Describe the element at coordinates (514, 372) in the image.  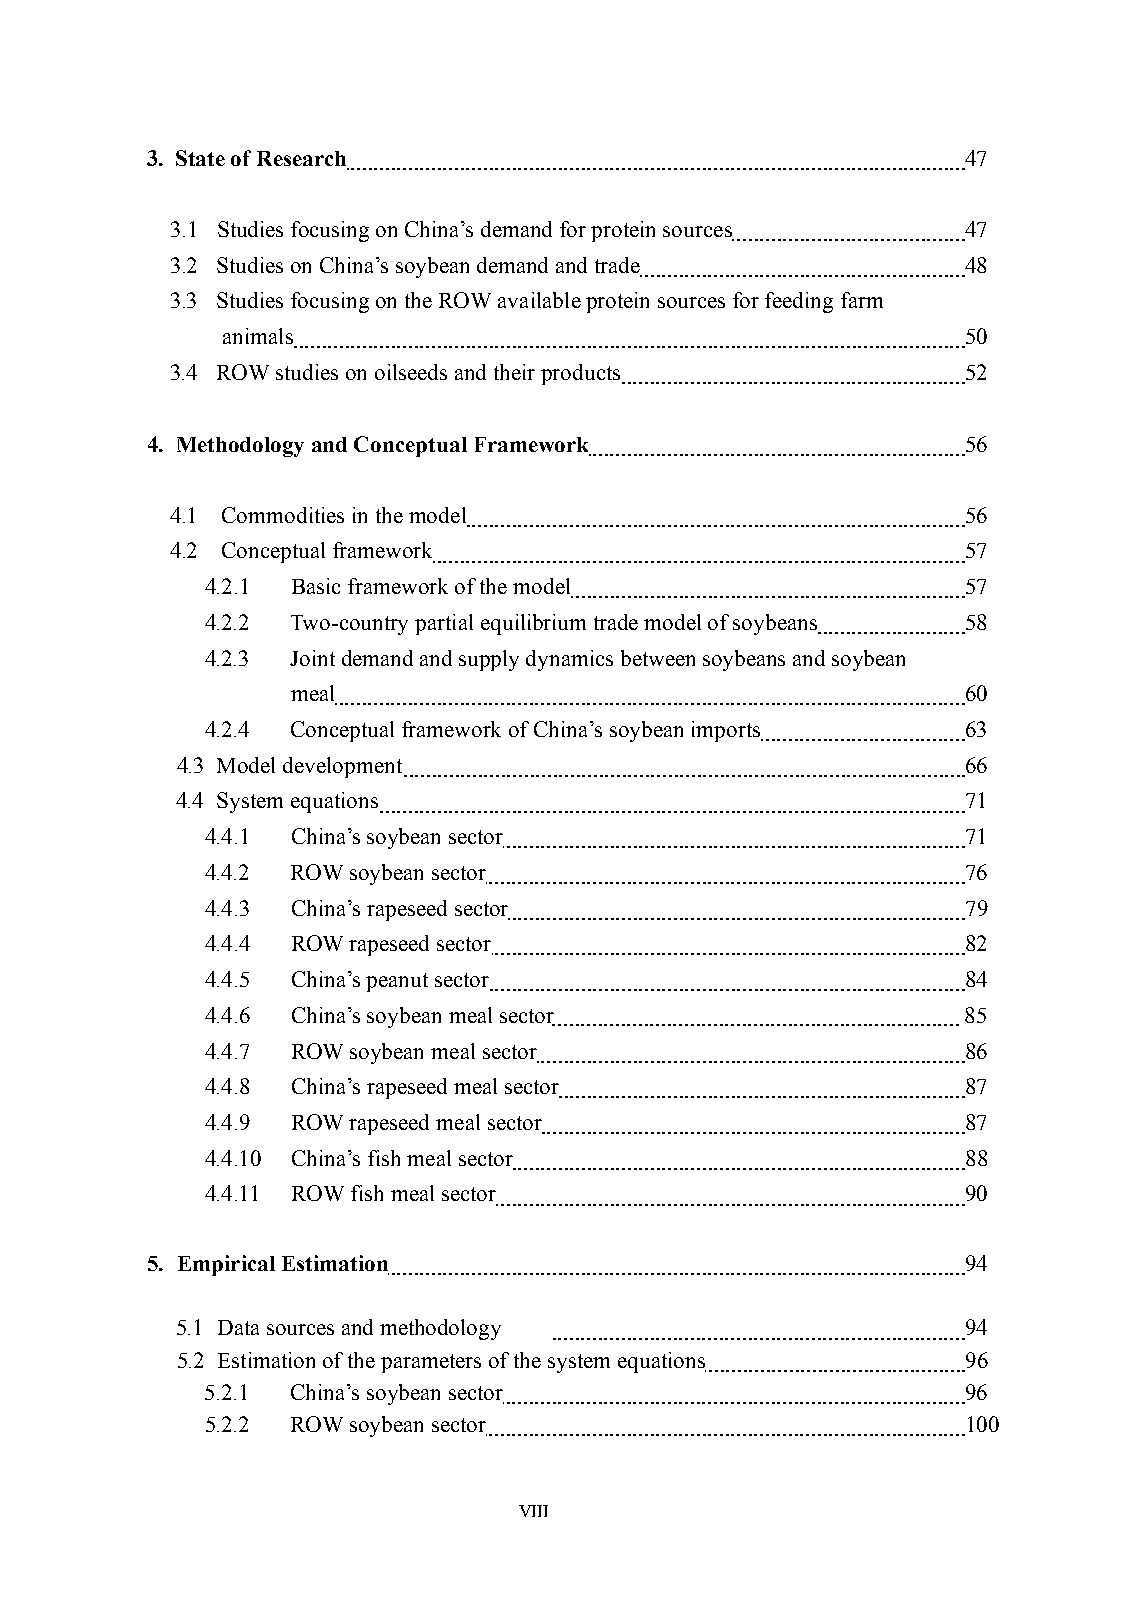
I see `their` at that location.
